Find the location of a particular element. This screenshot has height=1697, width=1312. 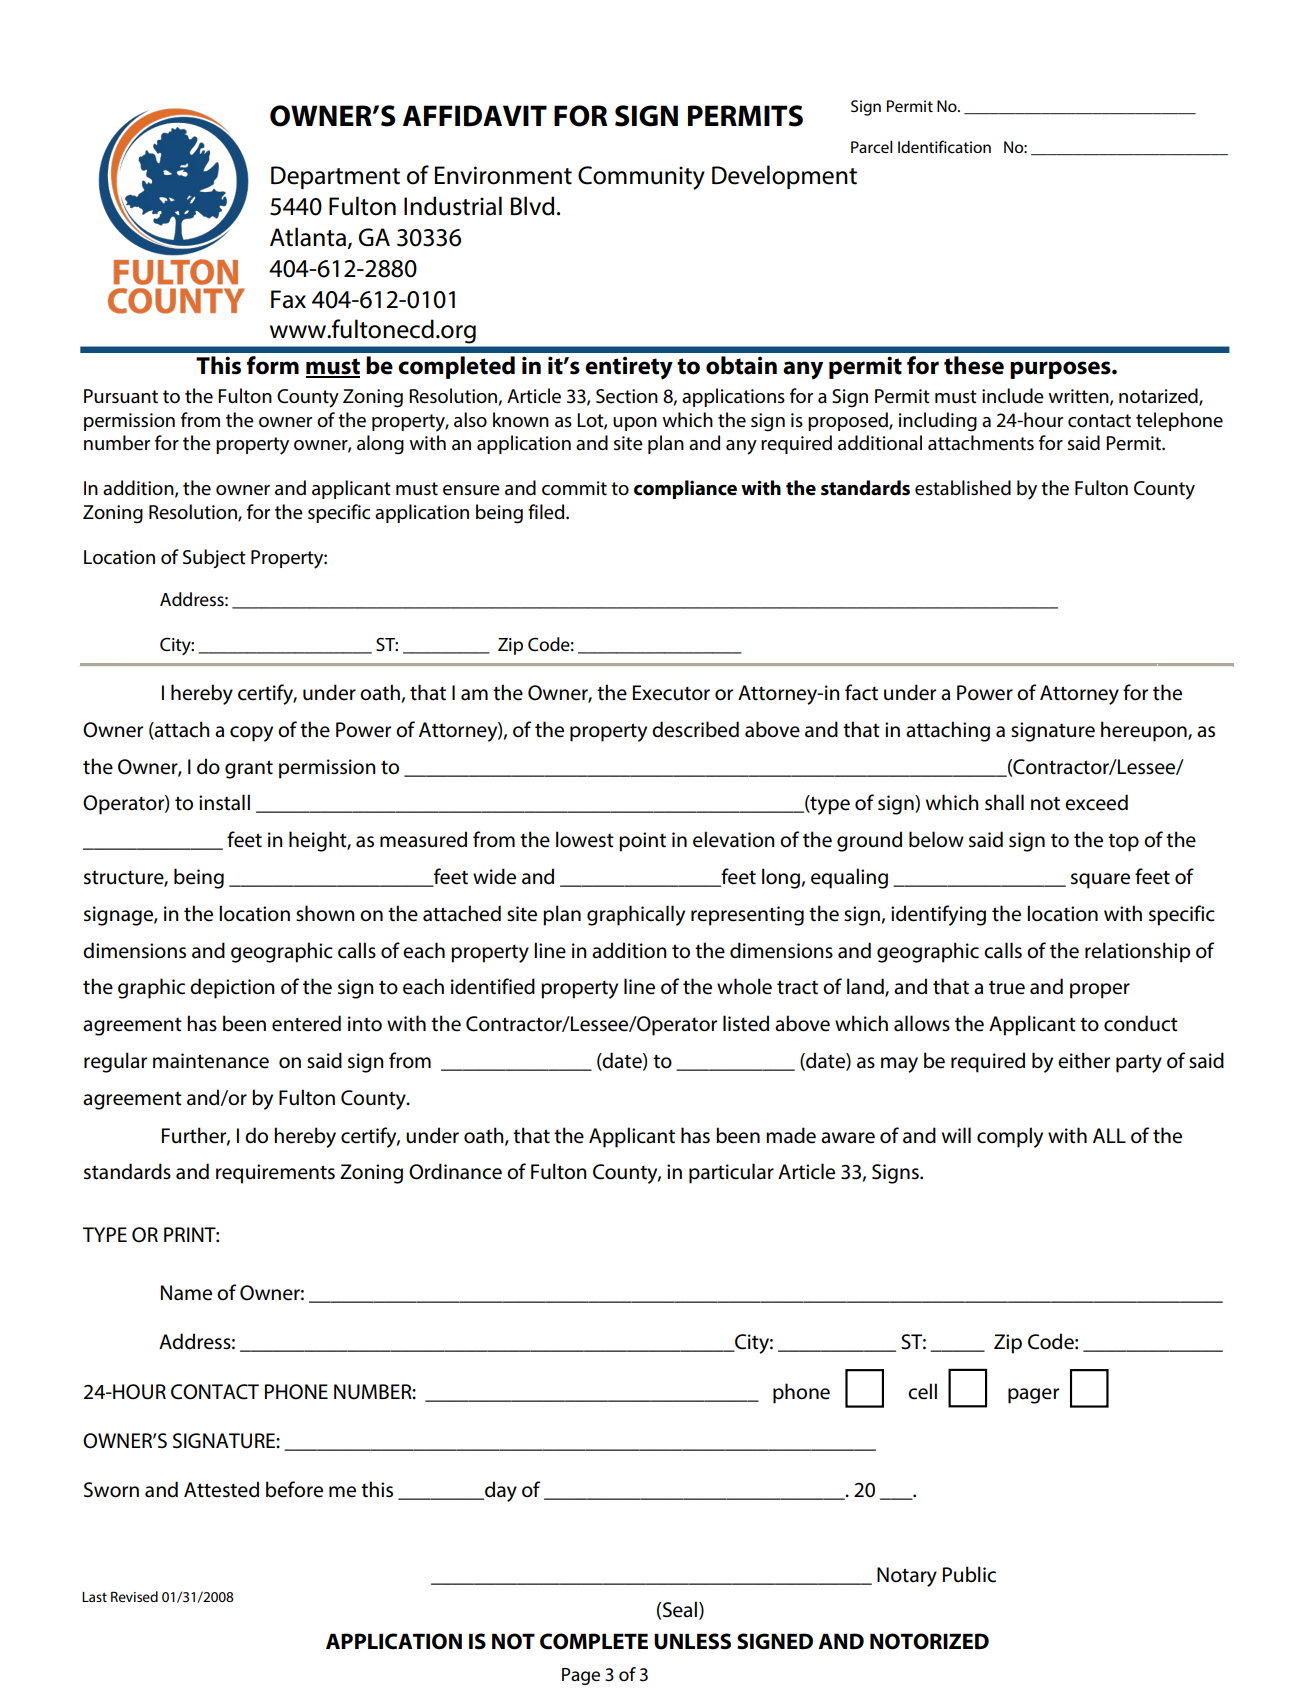

point is located at coordinates (642, 842).
